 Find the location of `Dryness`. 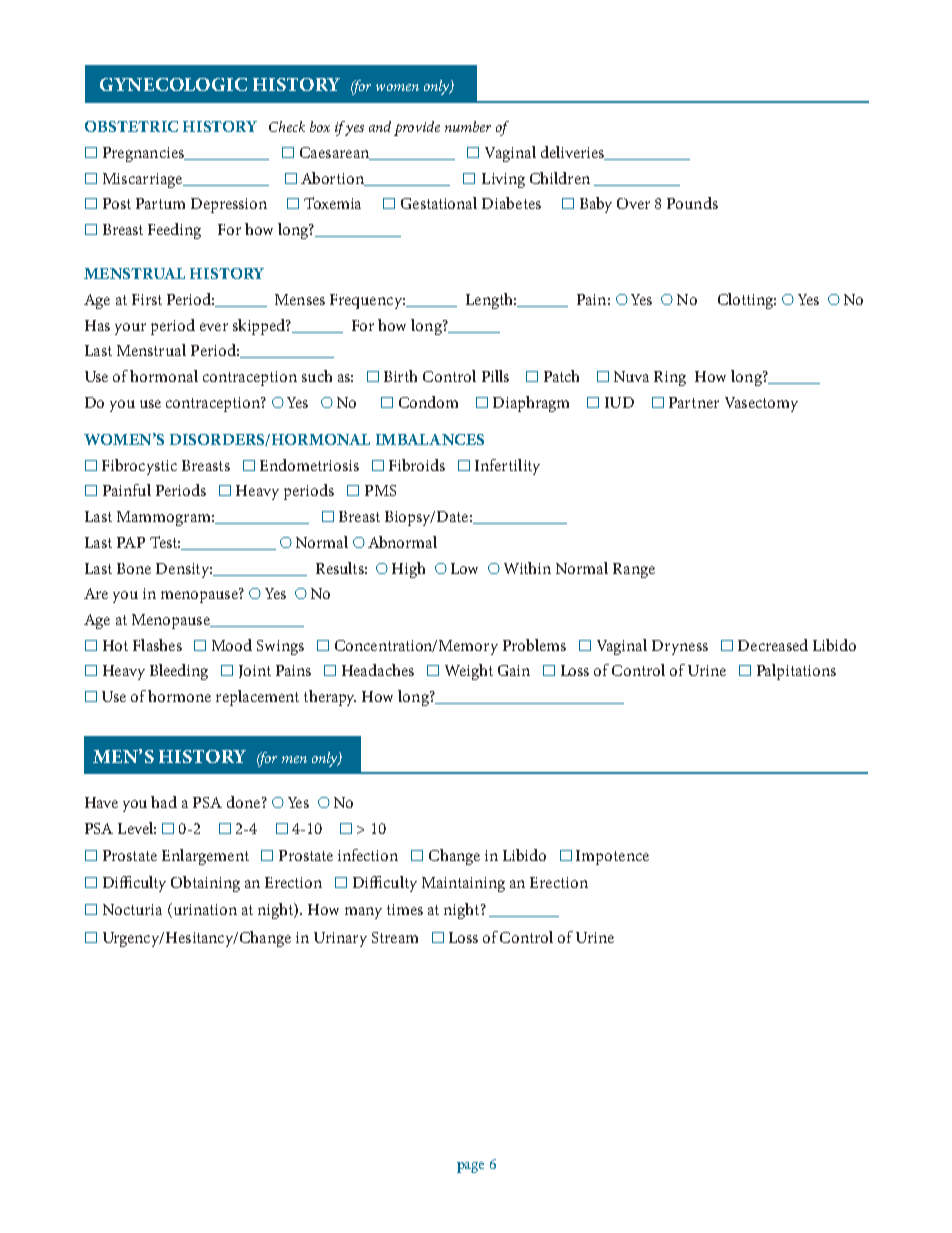

Dryness is located at coordinates (680, 647).
